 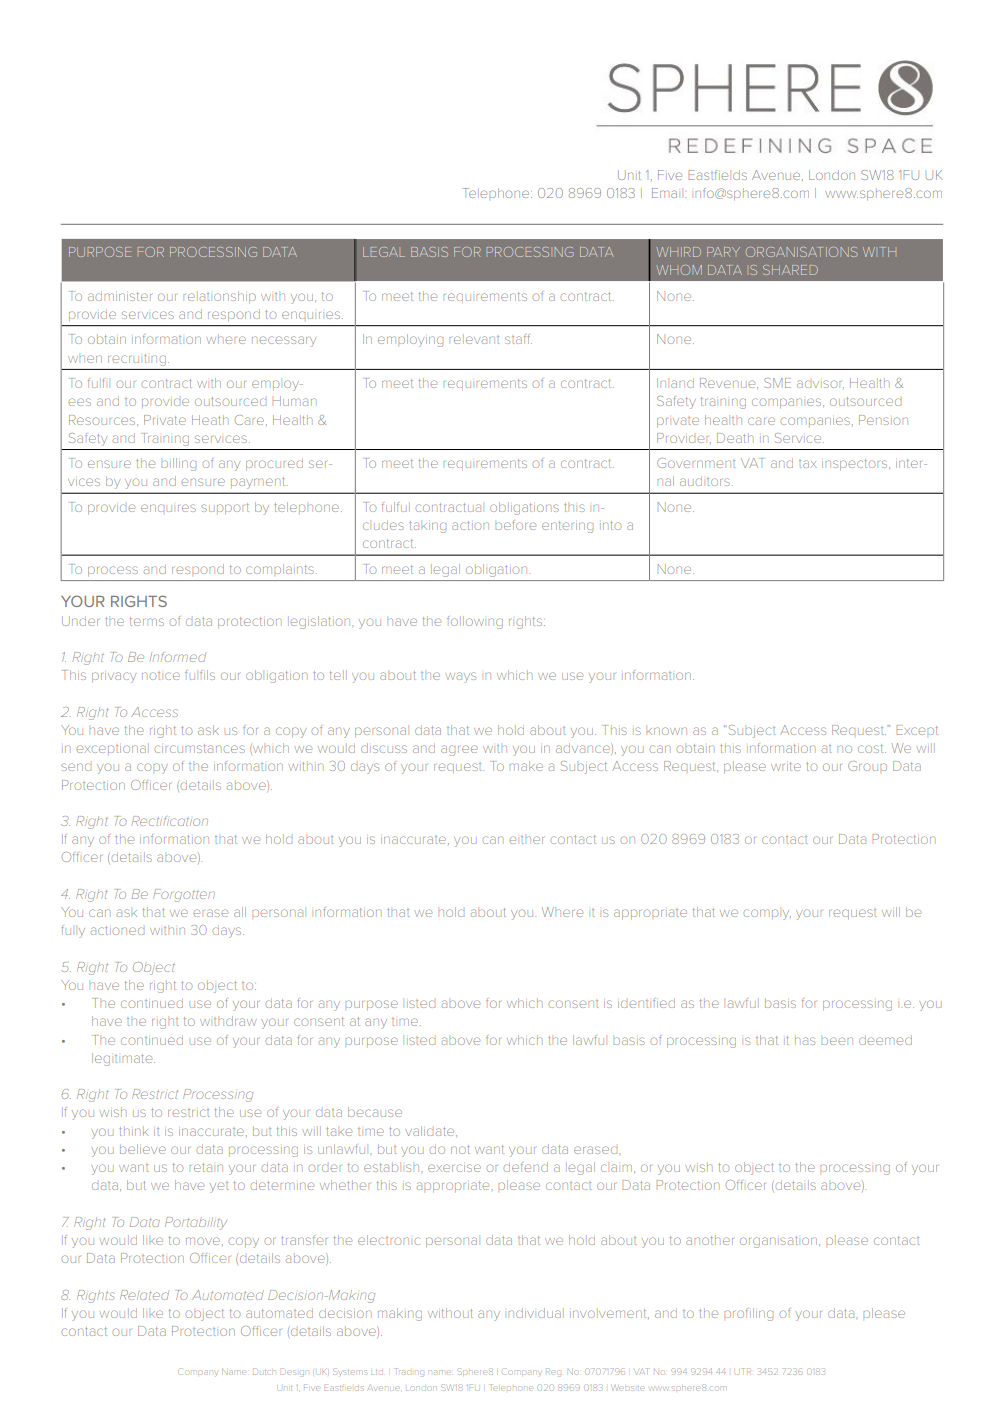 What do you see at coordinates (120, 296) in the screenshot?
I see `administer` at bounding box center [120, 296].
